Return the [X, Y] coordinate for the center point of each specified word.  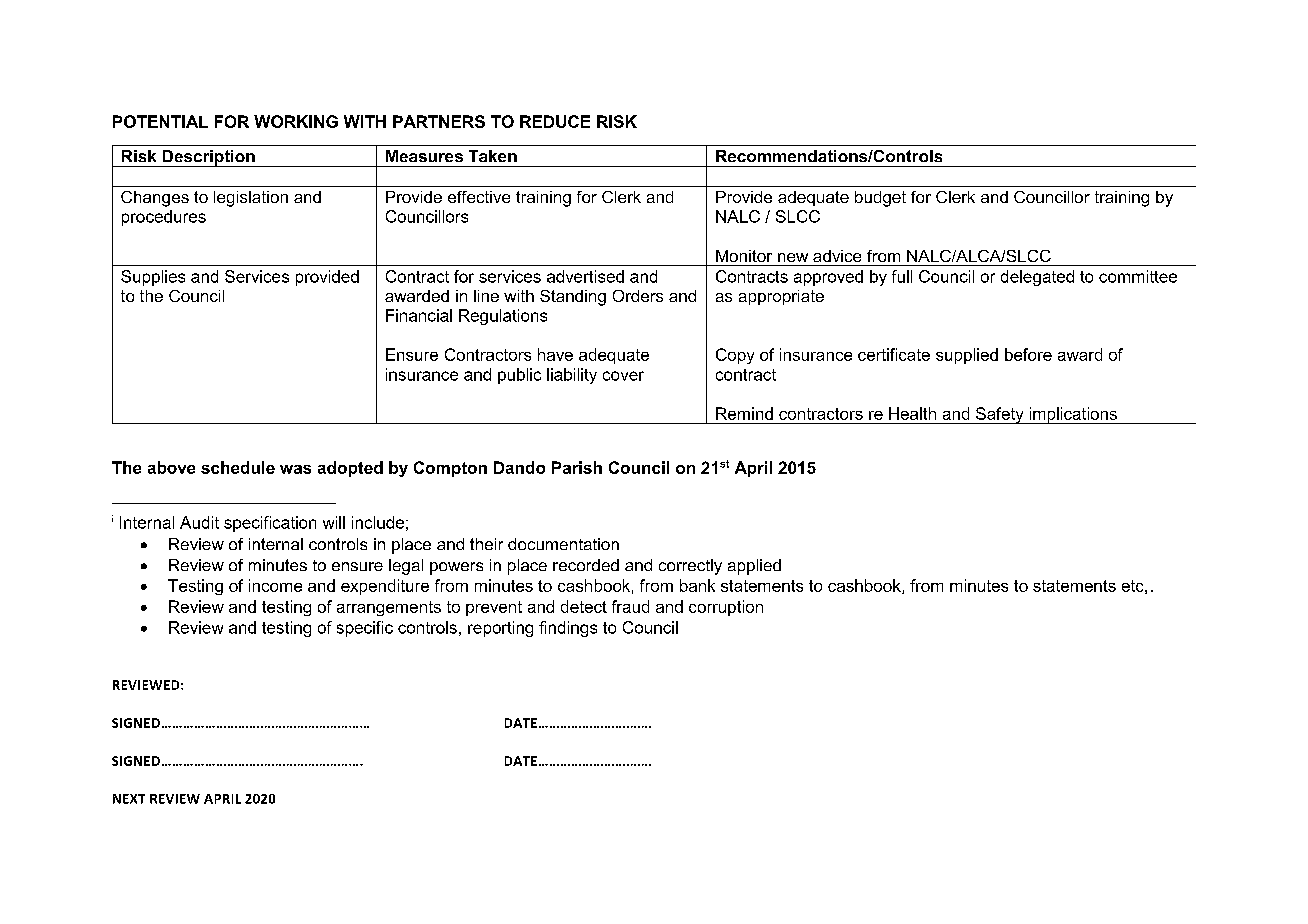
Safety [1000, 415]
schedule [238, 467]
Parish [577, 467]
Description [208, 158]
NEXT [129, 799]
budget [880, 199]
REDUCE [555, 121]
